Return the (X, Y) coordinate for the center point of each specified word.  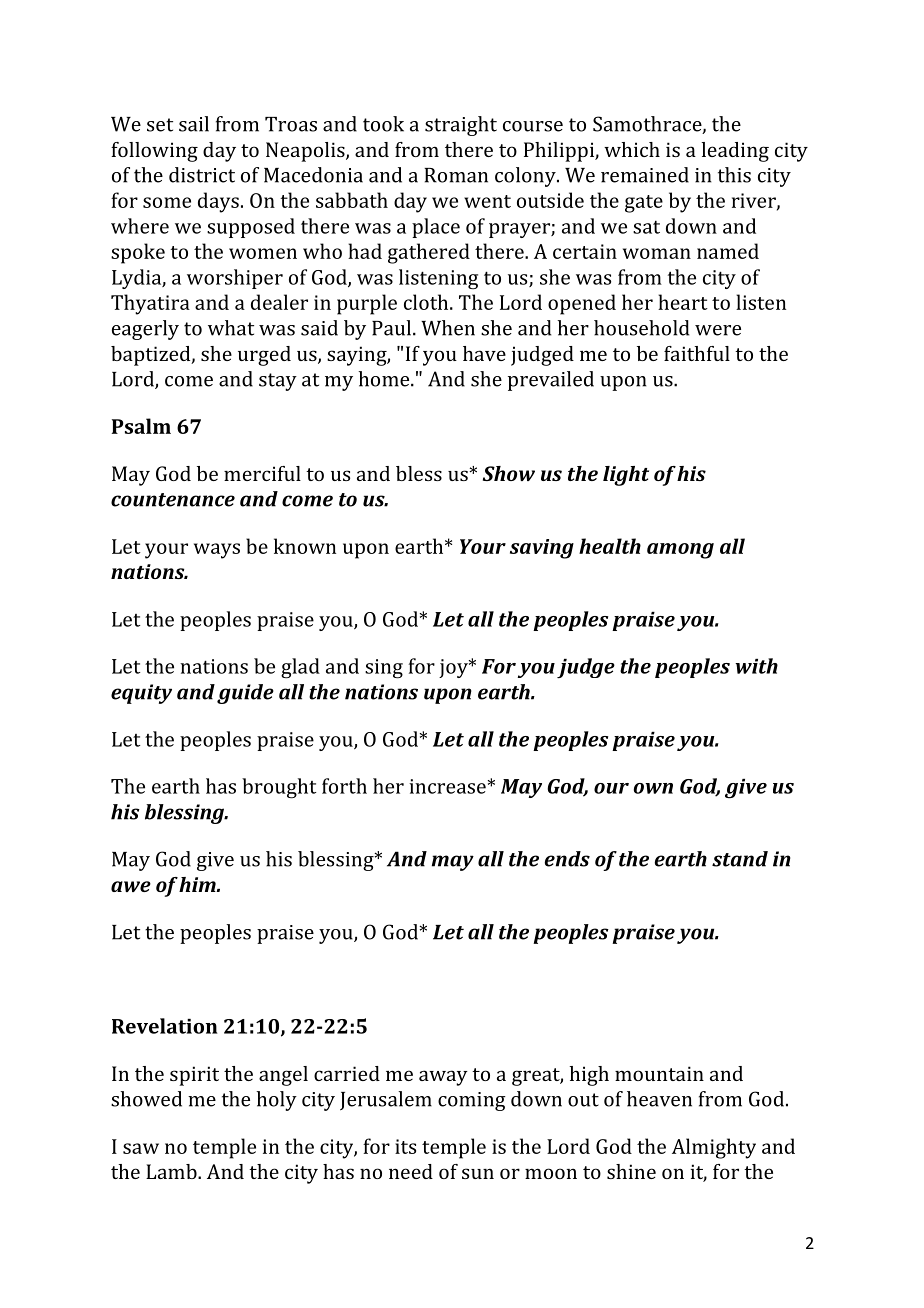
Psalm (141, 426)
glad (300, 668)
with (756, 666)
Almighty (714, 1148)
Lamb (172, 1171)
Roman (456, 175)
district (202, 175)
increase (447, 786)
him (198, 884)
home (385, 379)
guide (245, 694)
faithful (697, 353)
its (405, 1146)
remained (645, 175)
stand (740, 859)
